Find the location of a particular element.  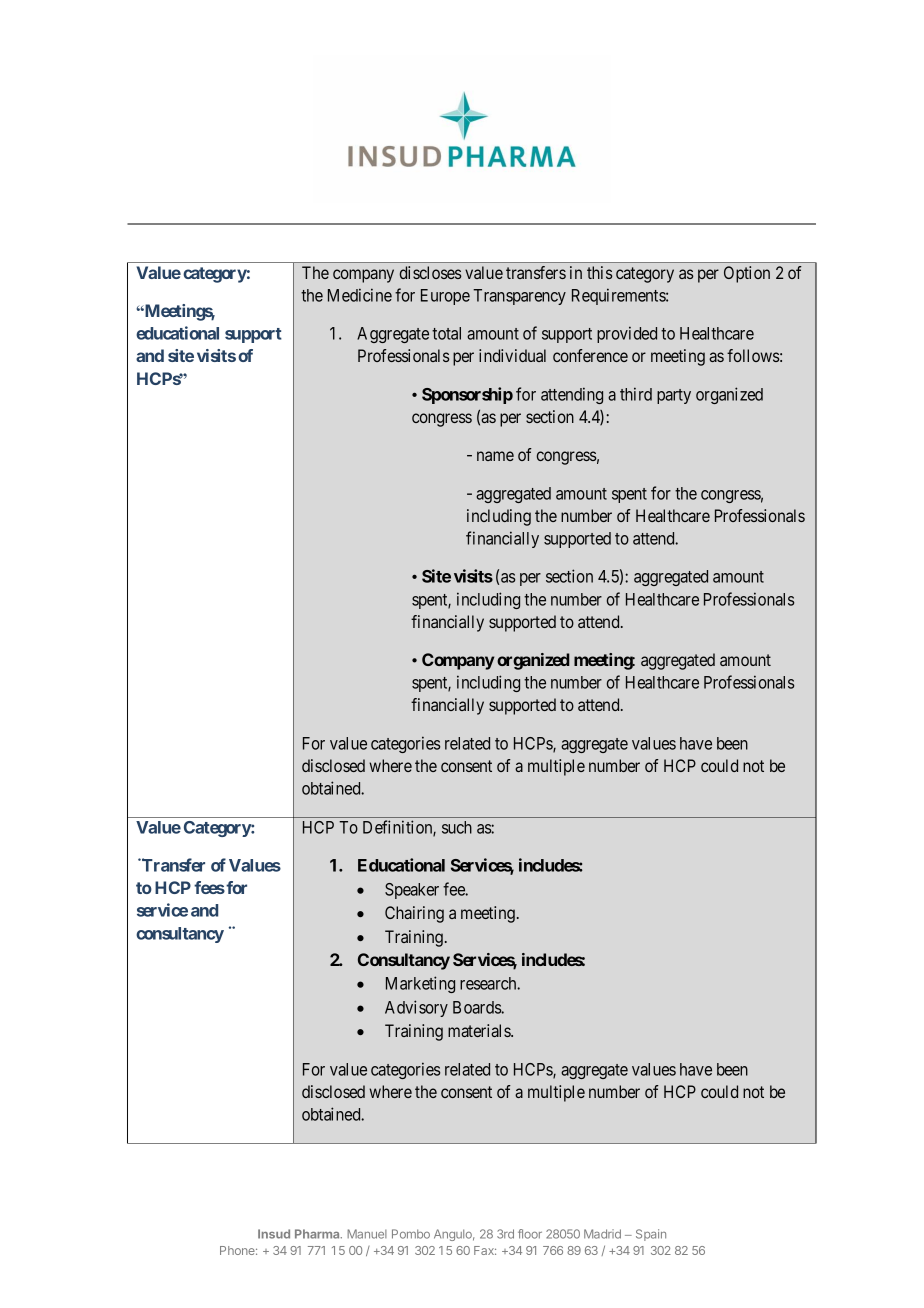

party is located at coordinates (674, 396).
